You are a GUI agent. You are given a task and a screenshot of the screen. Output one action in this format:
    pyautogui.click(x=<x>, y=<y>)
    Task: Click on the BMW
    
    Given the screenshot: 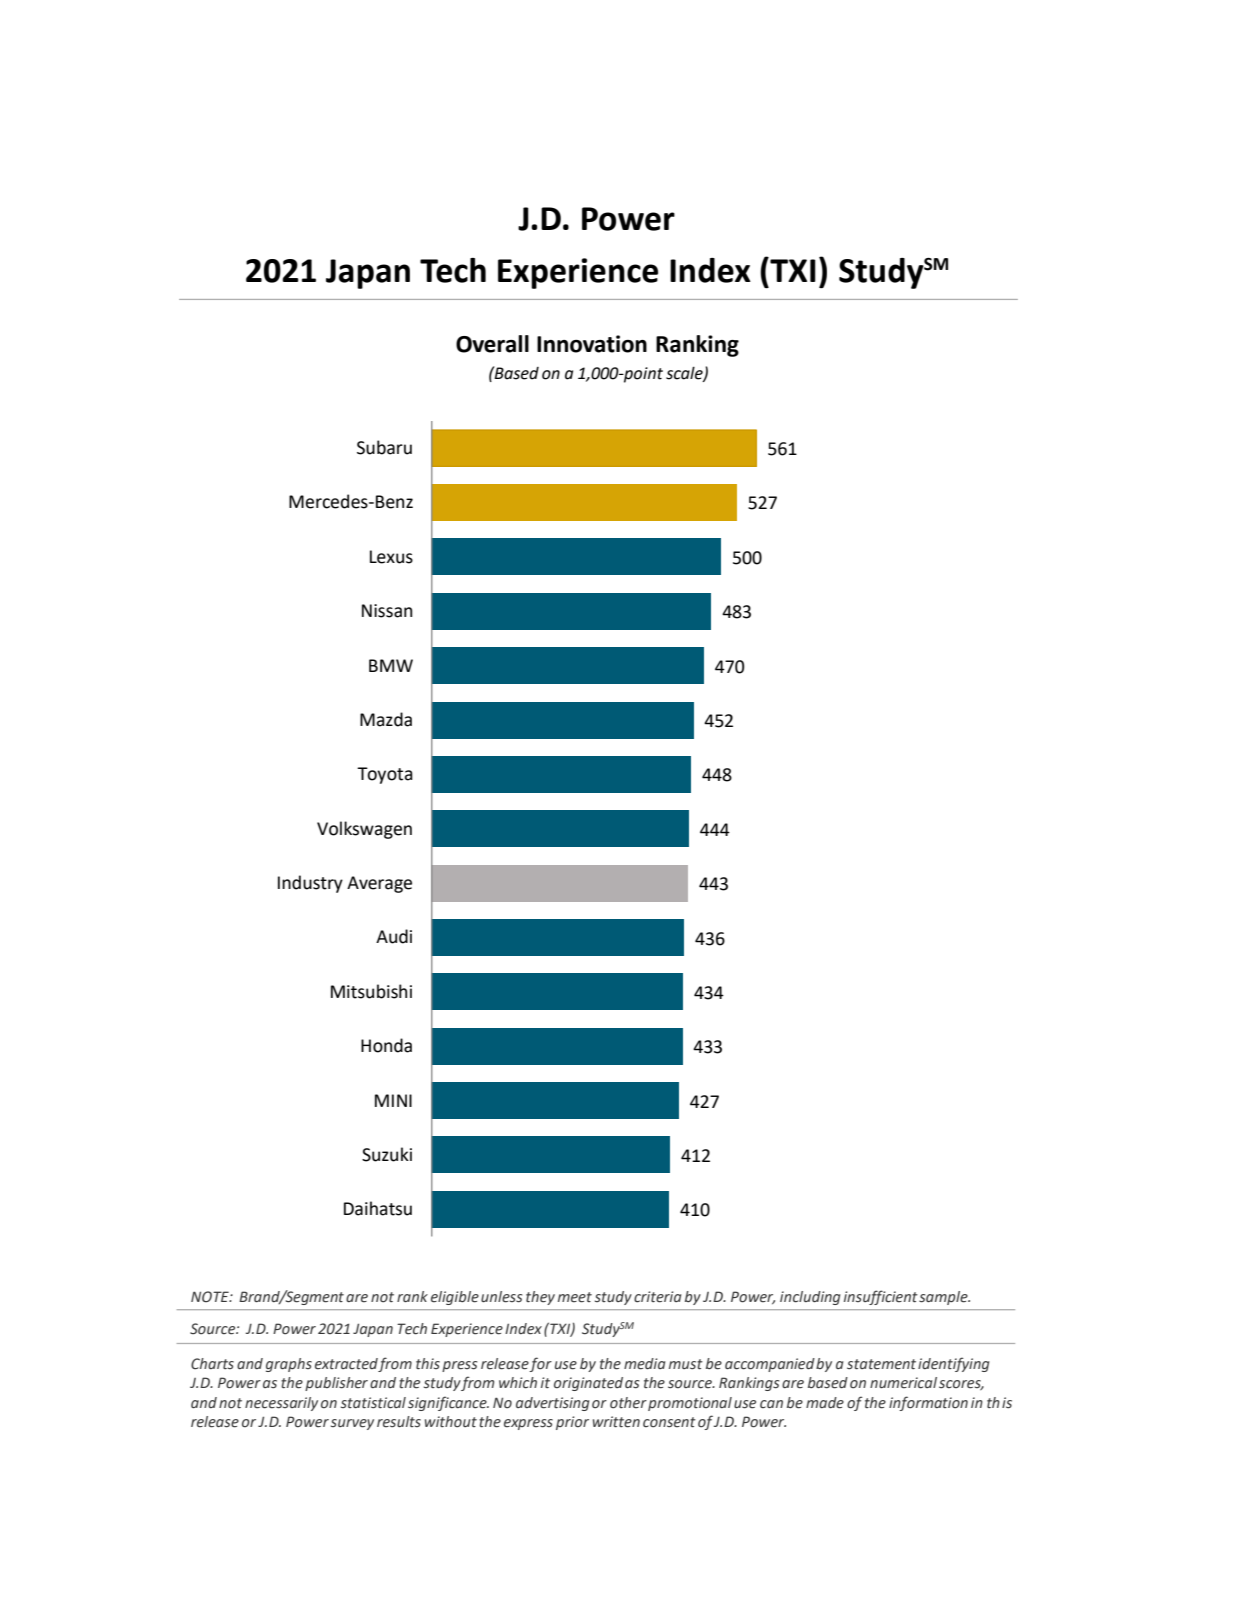 What is the action you would take?
    pyautogui.click(x=391, y=665)
